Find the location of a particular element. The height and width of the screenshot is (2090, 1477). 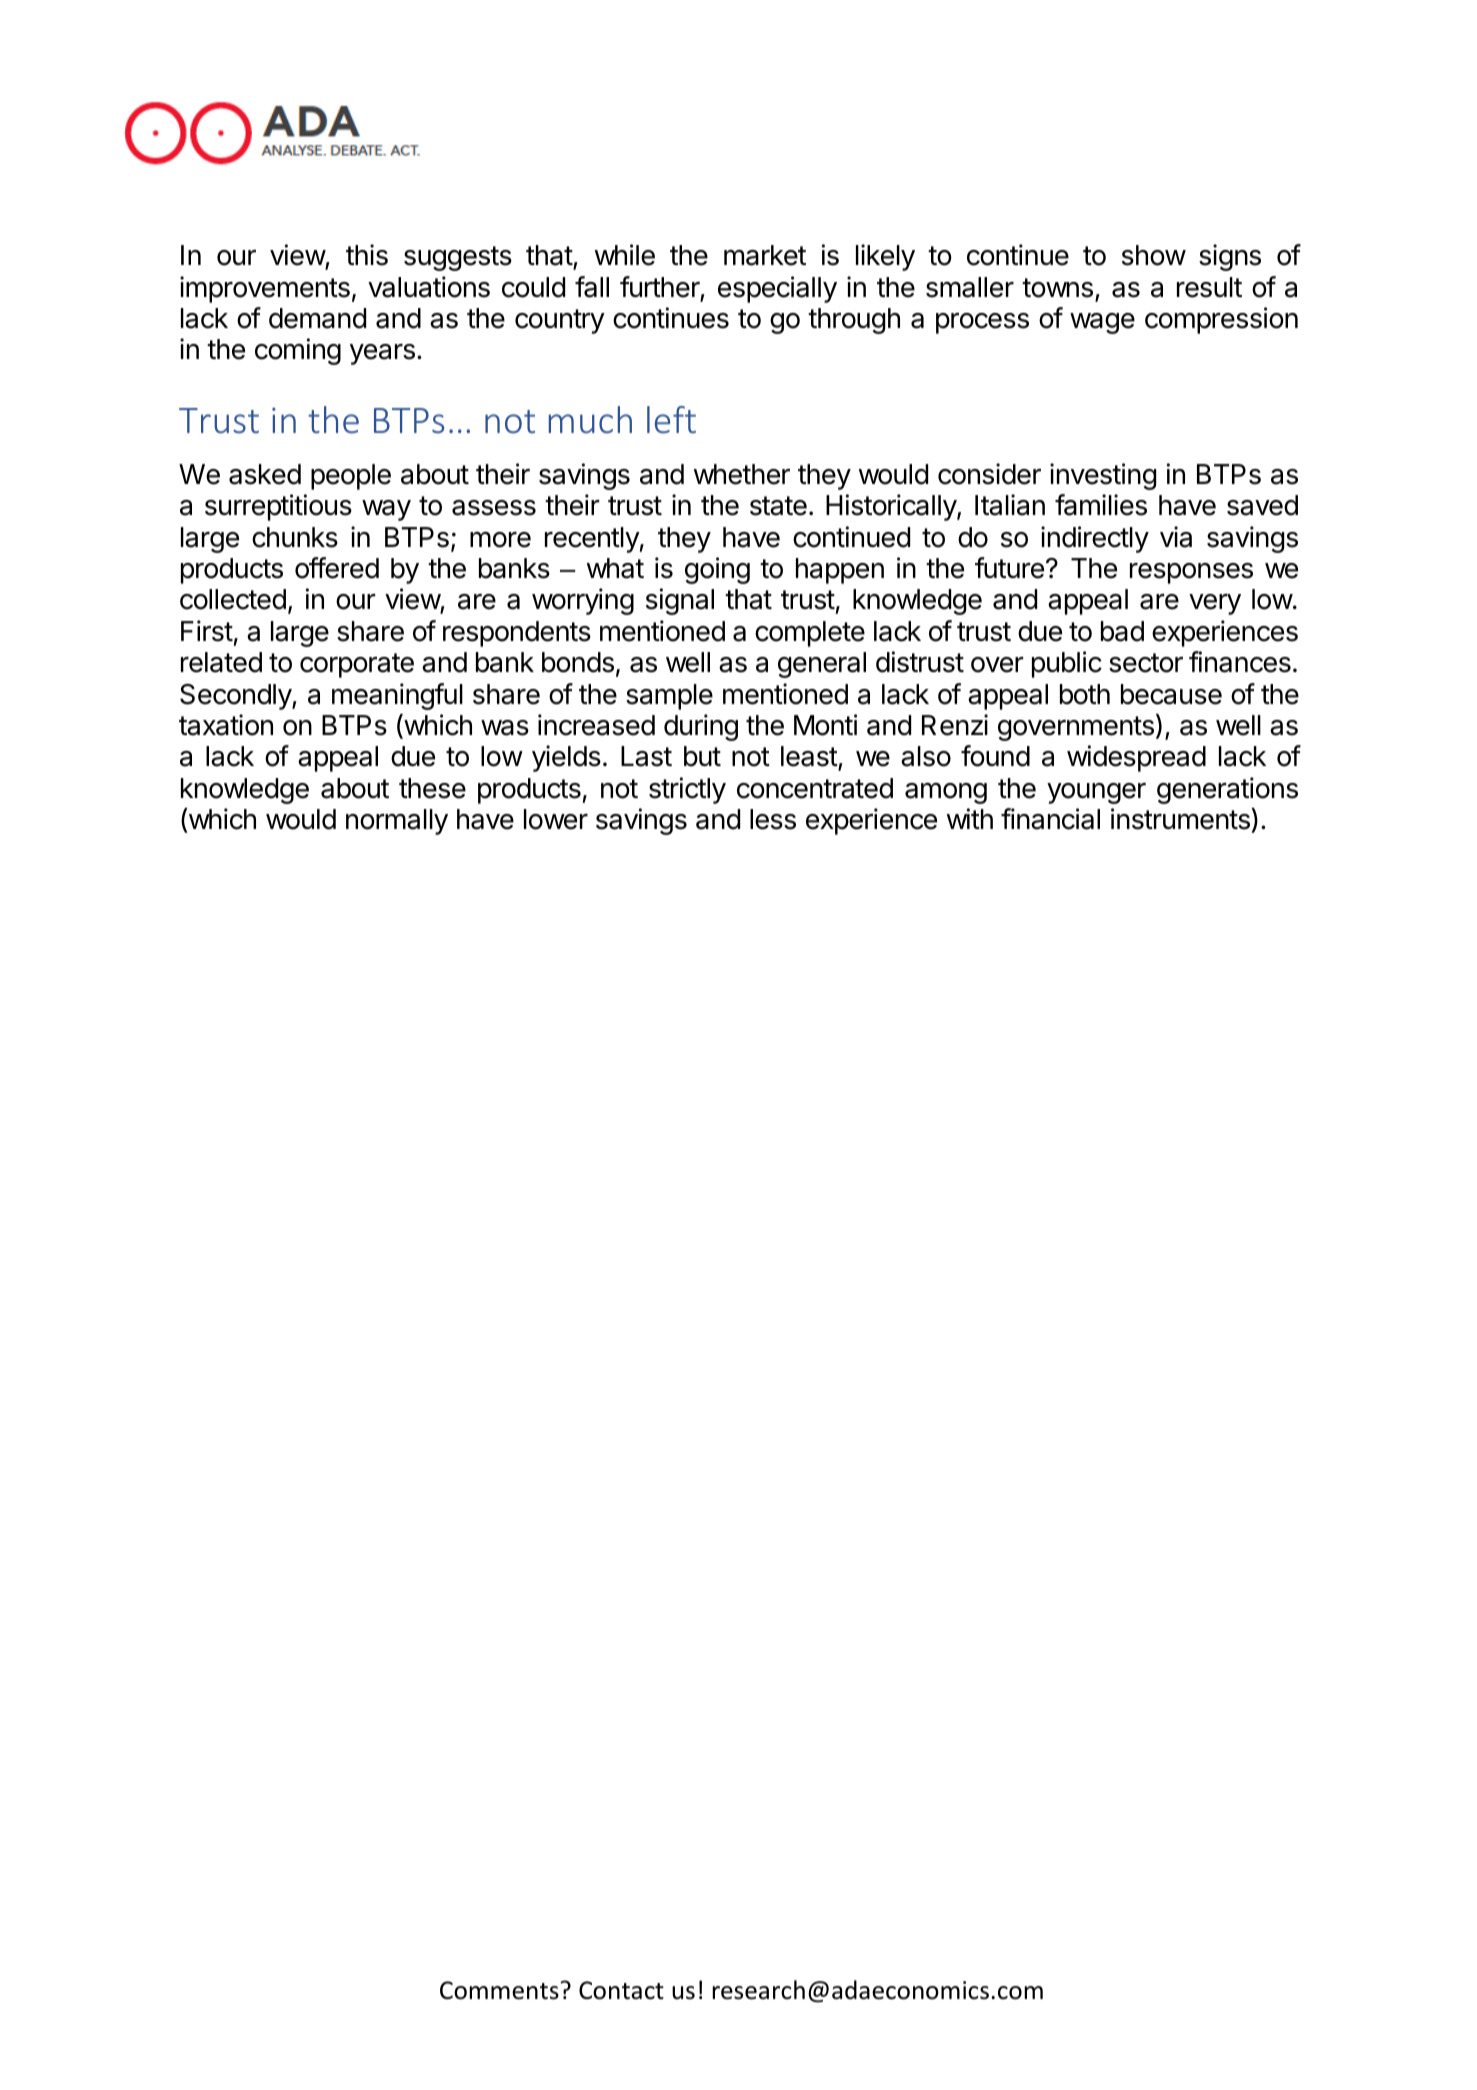

especially is located at coordinates (777, 289).
